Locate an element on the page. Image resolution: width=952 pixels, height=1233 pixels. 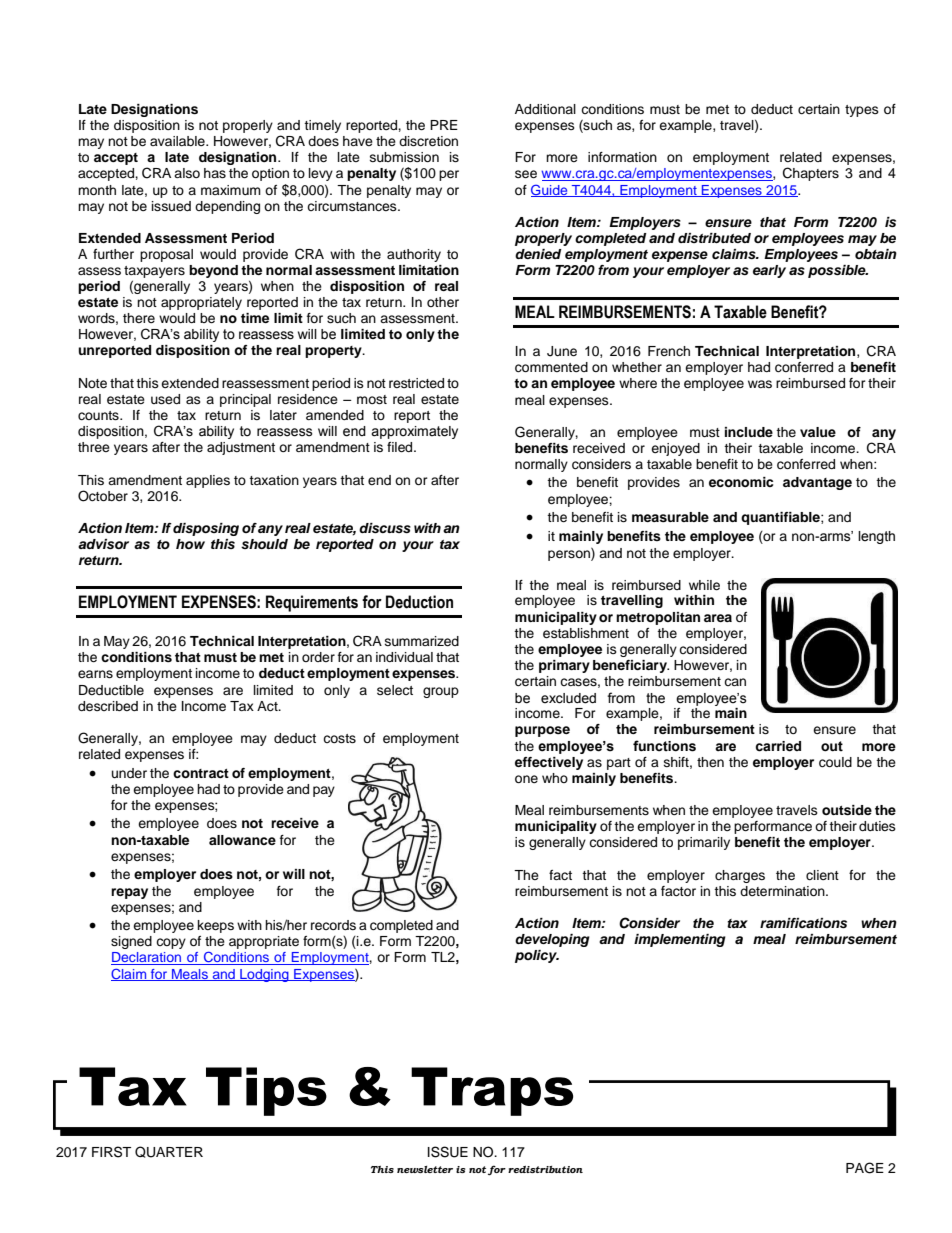
QUARTER is located at coordinates (169, 1152).
